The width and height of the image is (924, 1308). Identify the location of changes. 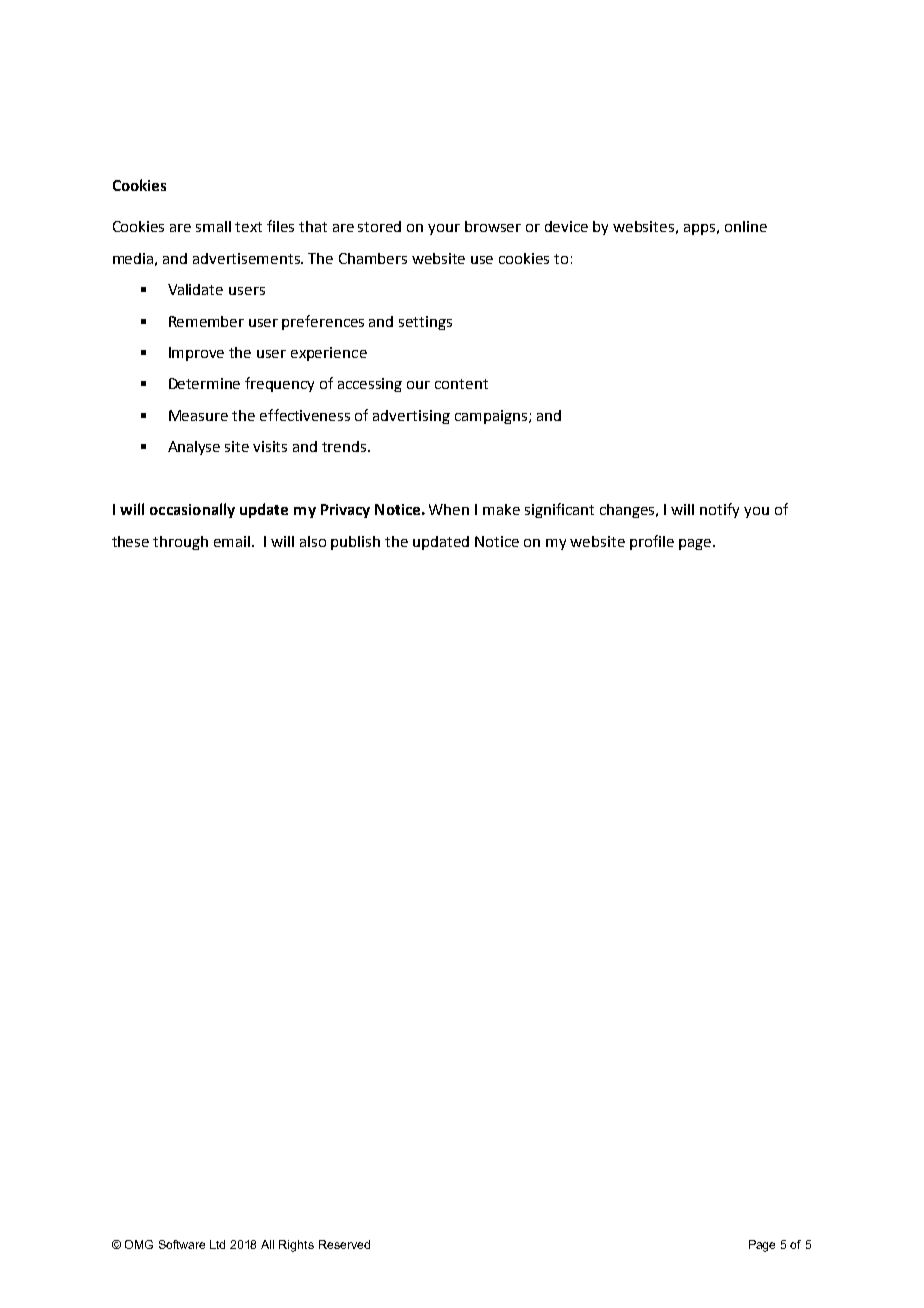
(629, 511).
